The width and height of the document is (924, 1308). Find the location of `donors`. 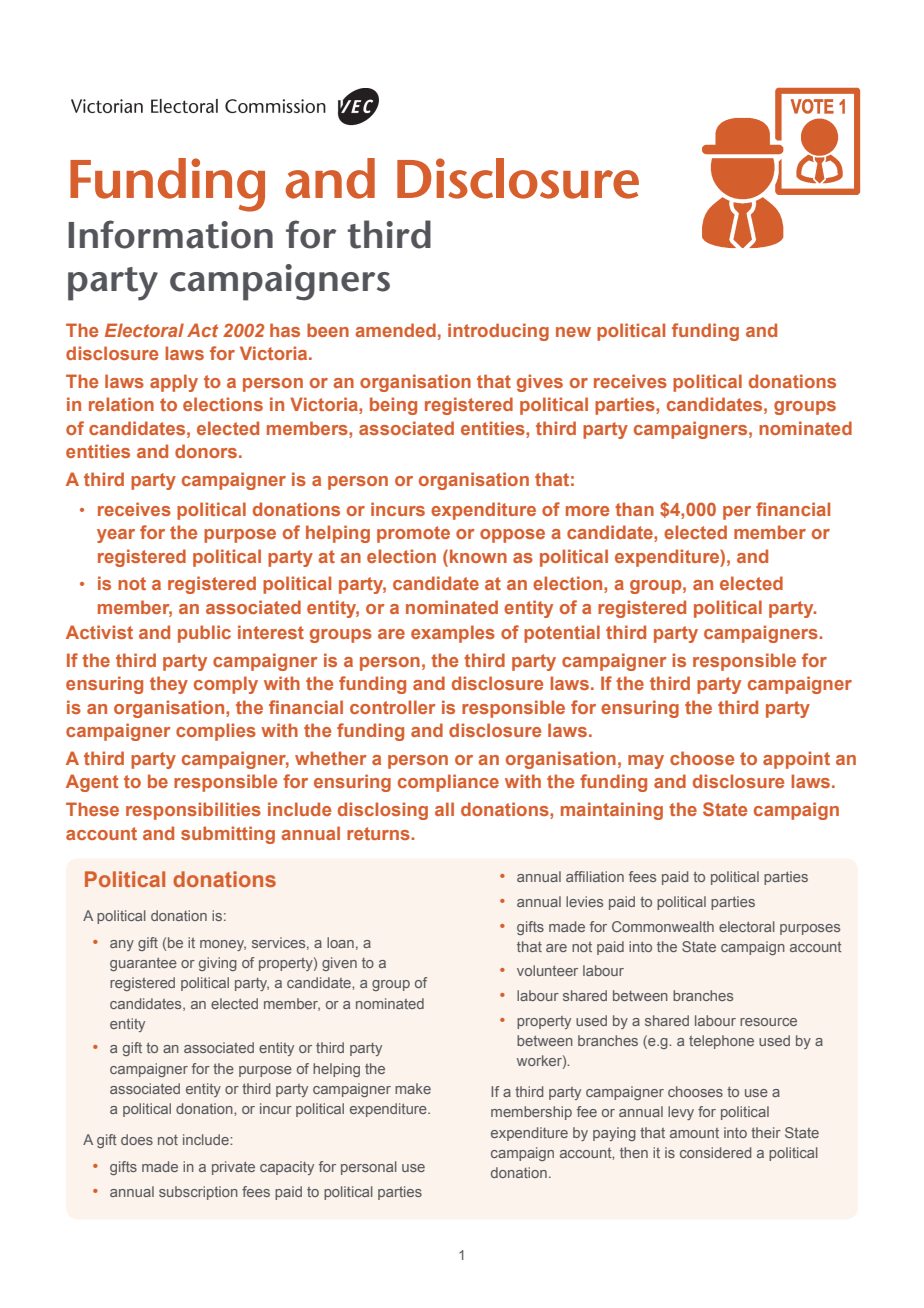

donors is located at coordinates (206, 451).
